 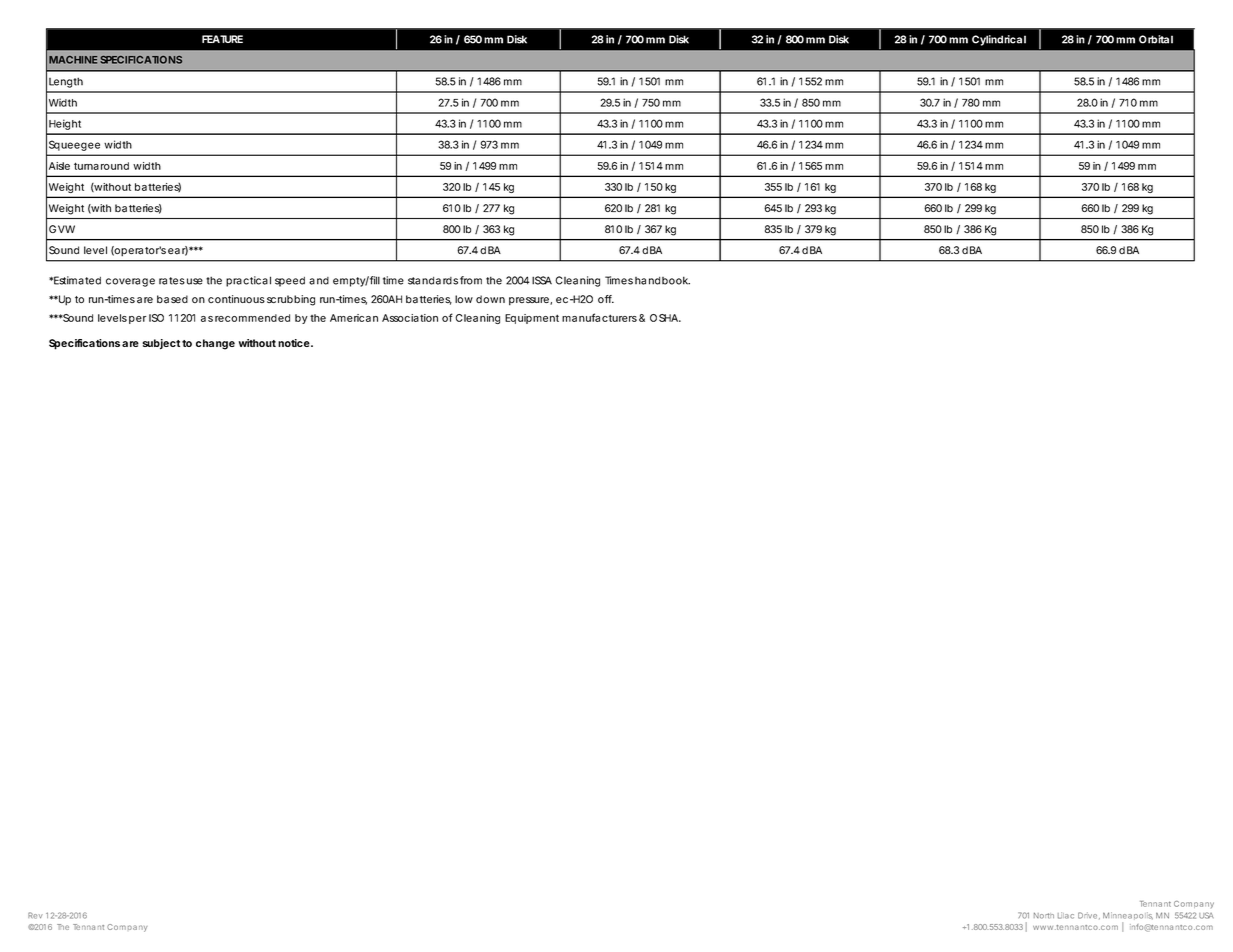 I want to click on OSHA, so click(x=664, y=318).
